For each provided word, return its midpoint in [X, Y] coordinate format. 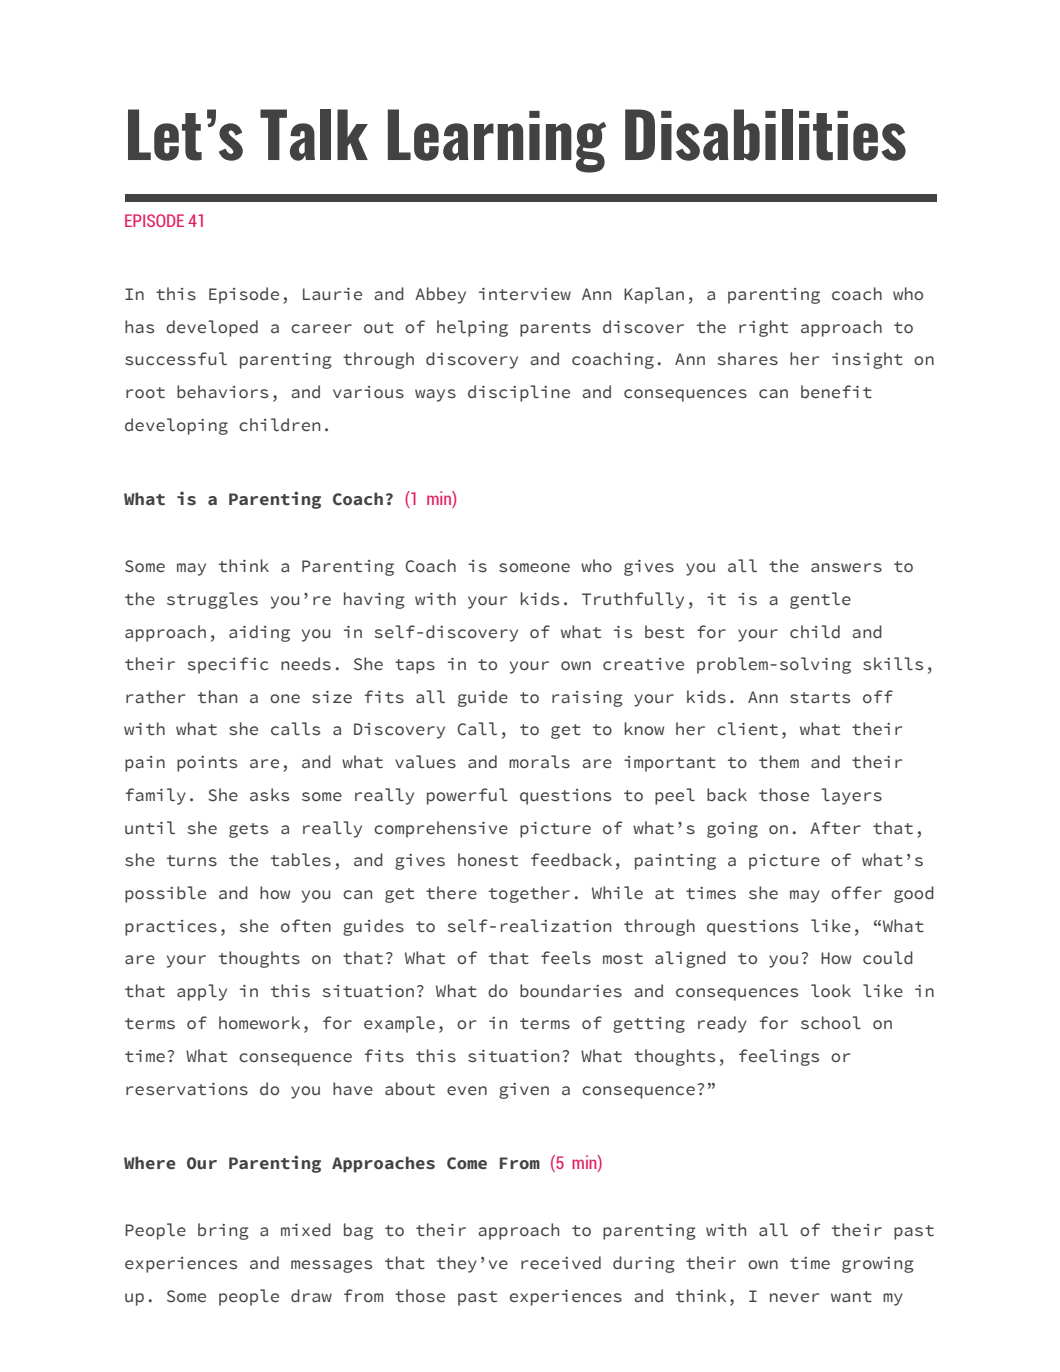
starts [820, 698]
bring [223, 1231]
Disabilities [765, 135]
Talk [314, 135]
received [561, 1263]
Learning [497, 141]
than [217, 697]
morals [539, 762]
